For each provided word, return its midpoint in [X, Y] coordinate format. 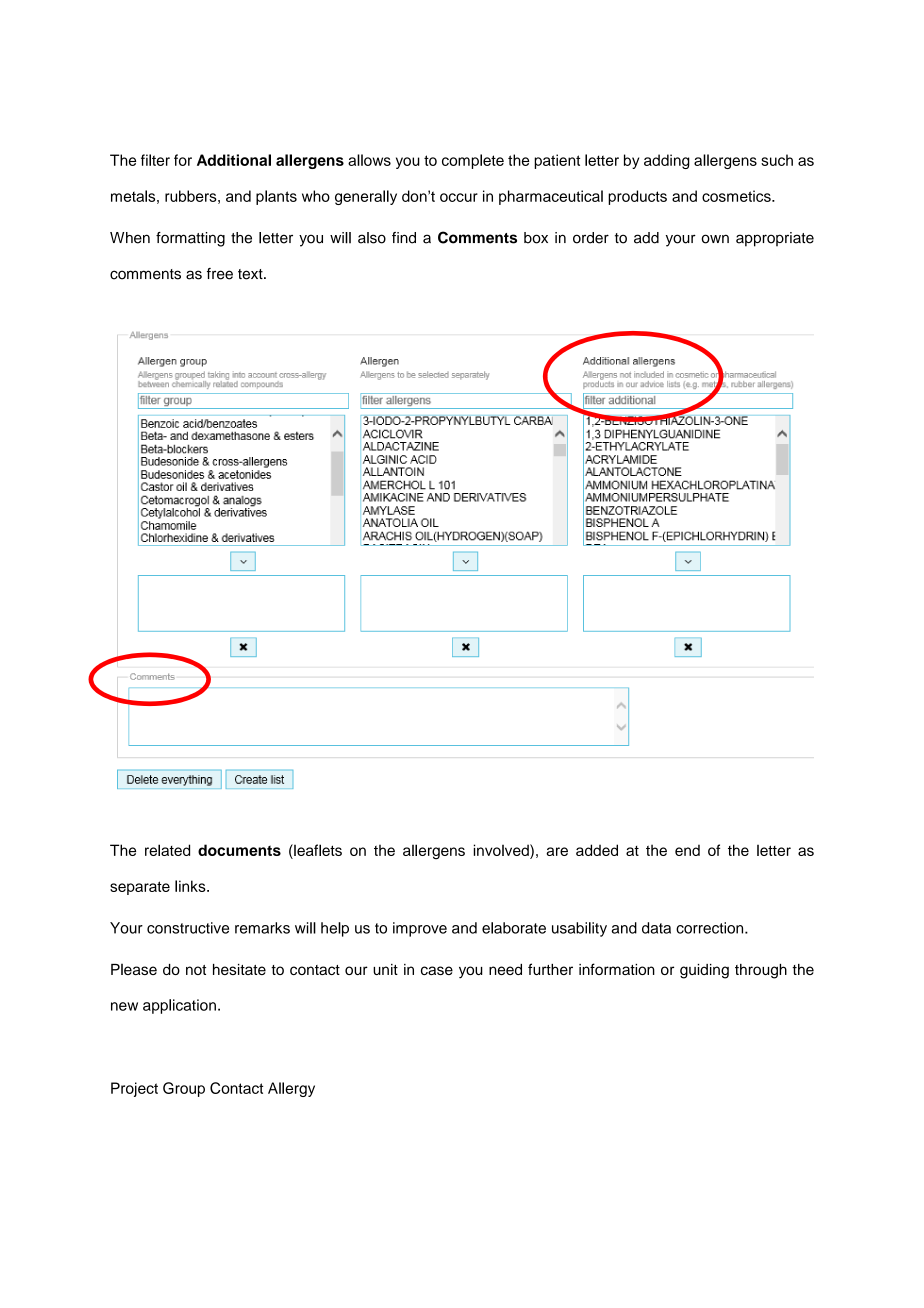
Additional [234, 160]
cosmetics [737, 196]
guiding [704, 971]
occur [459, 197]
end [687, 850]
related [167, 850]
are [557, 851]
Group [184, 1089]
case [437, 970]
